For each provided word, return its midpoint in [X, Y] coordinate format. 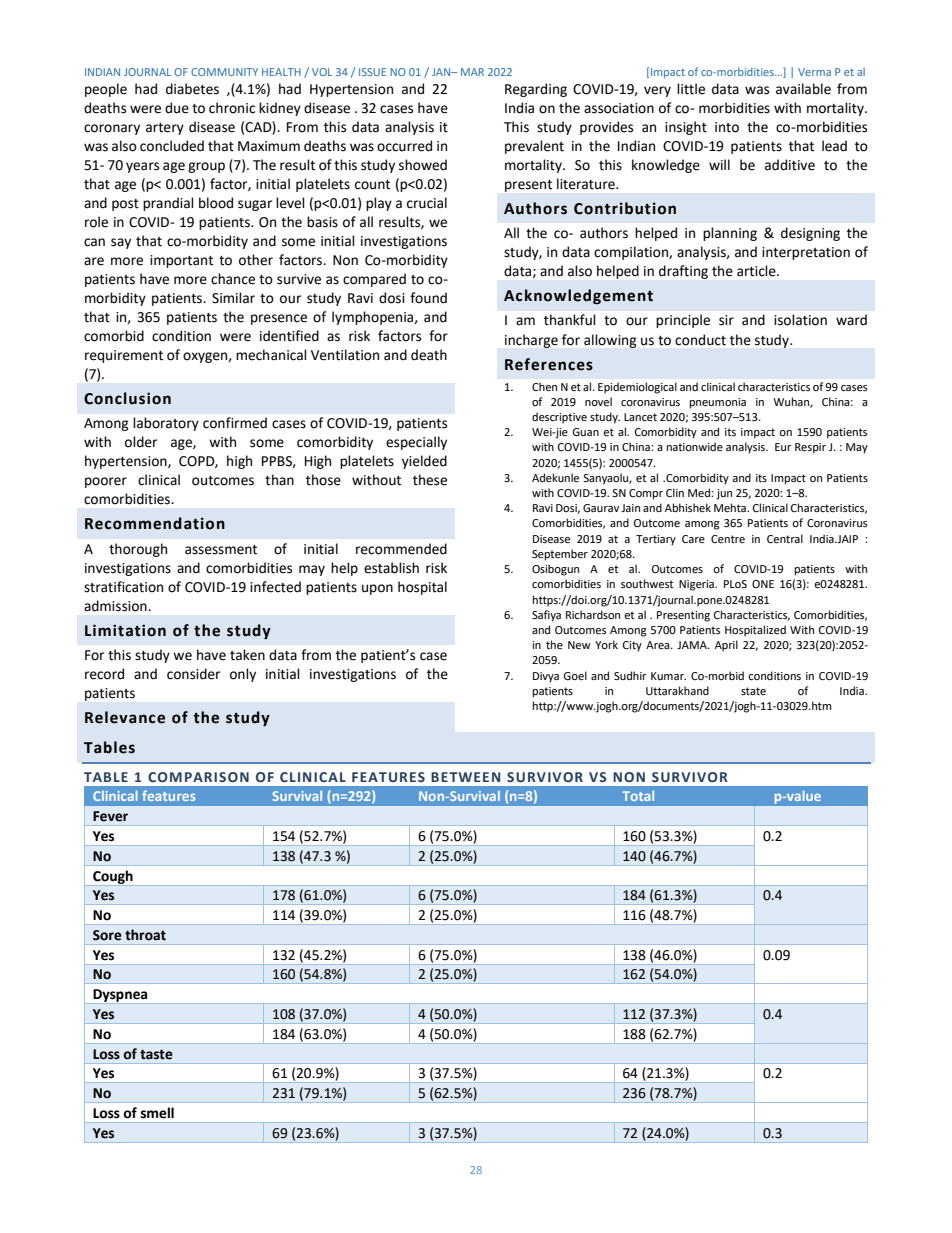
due [177, 108]
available [803, 89]
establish [391, 568]
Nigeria [697, 585]
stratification [123, 587]
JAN [442, 72]
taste [156, 1054]
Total [638, 796]
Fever [110, 816]
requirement [124, 356]
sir [726, 320]
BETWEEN [465, 777]
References [549, 364]
